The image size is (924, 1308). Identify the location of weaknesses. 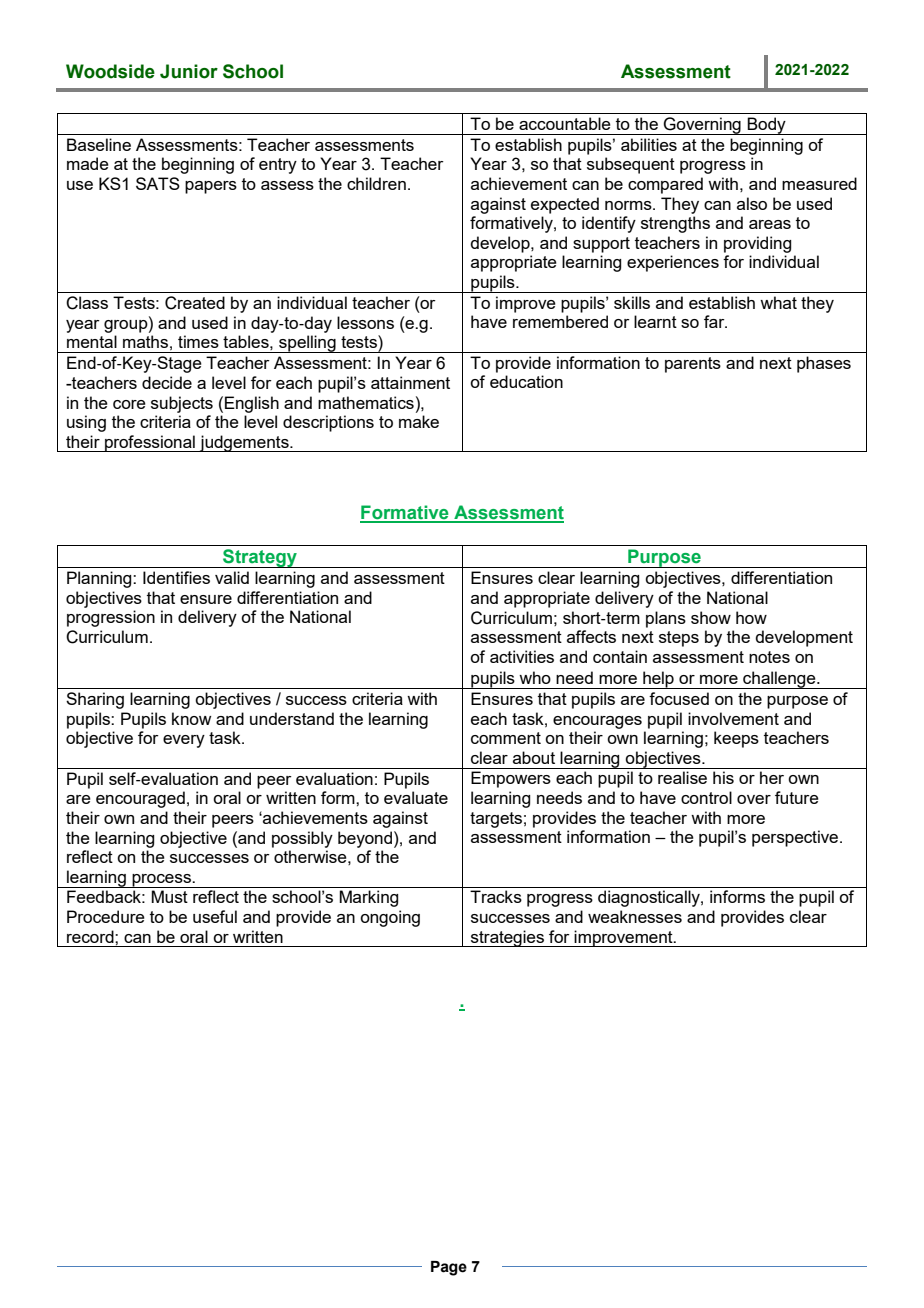
(635, 916).
